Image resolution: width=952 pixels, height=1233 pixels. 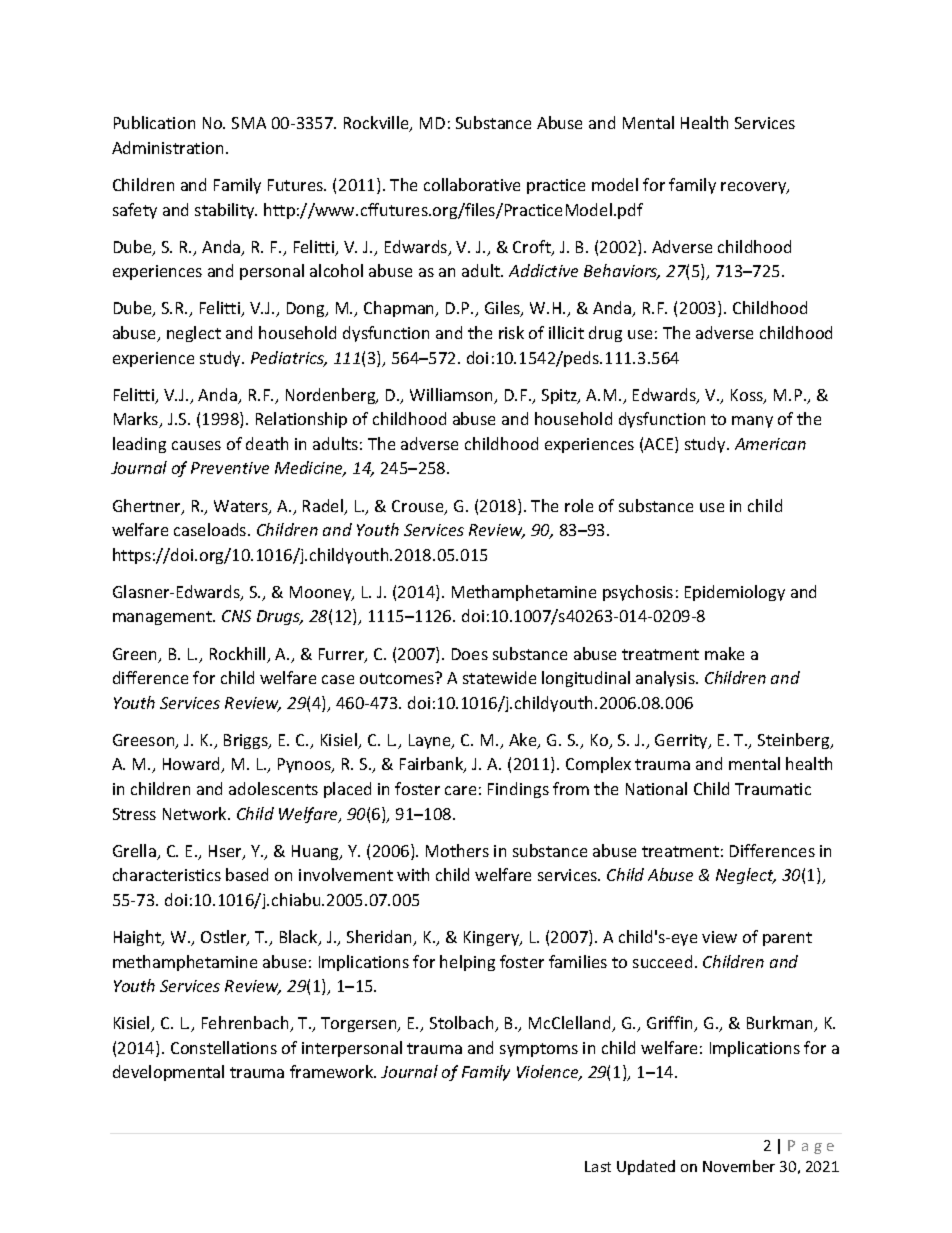 What do you see at coordinates (472, 184) in the screenshot?
I see `collaborative` at bounding box center [472, 184].
